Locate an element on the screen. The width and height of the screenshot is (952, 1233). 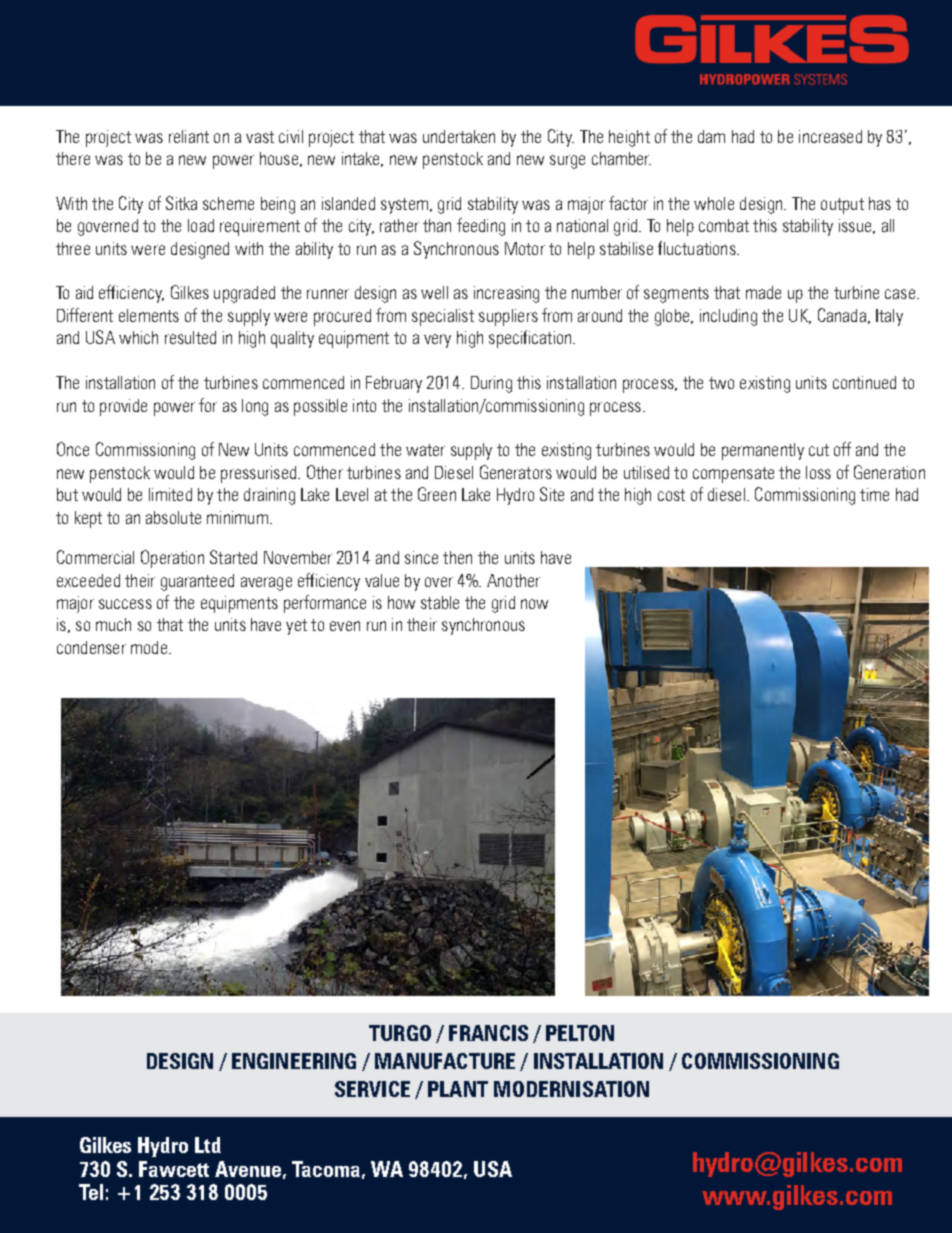
provide is located at coordinates (123, 407).
